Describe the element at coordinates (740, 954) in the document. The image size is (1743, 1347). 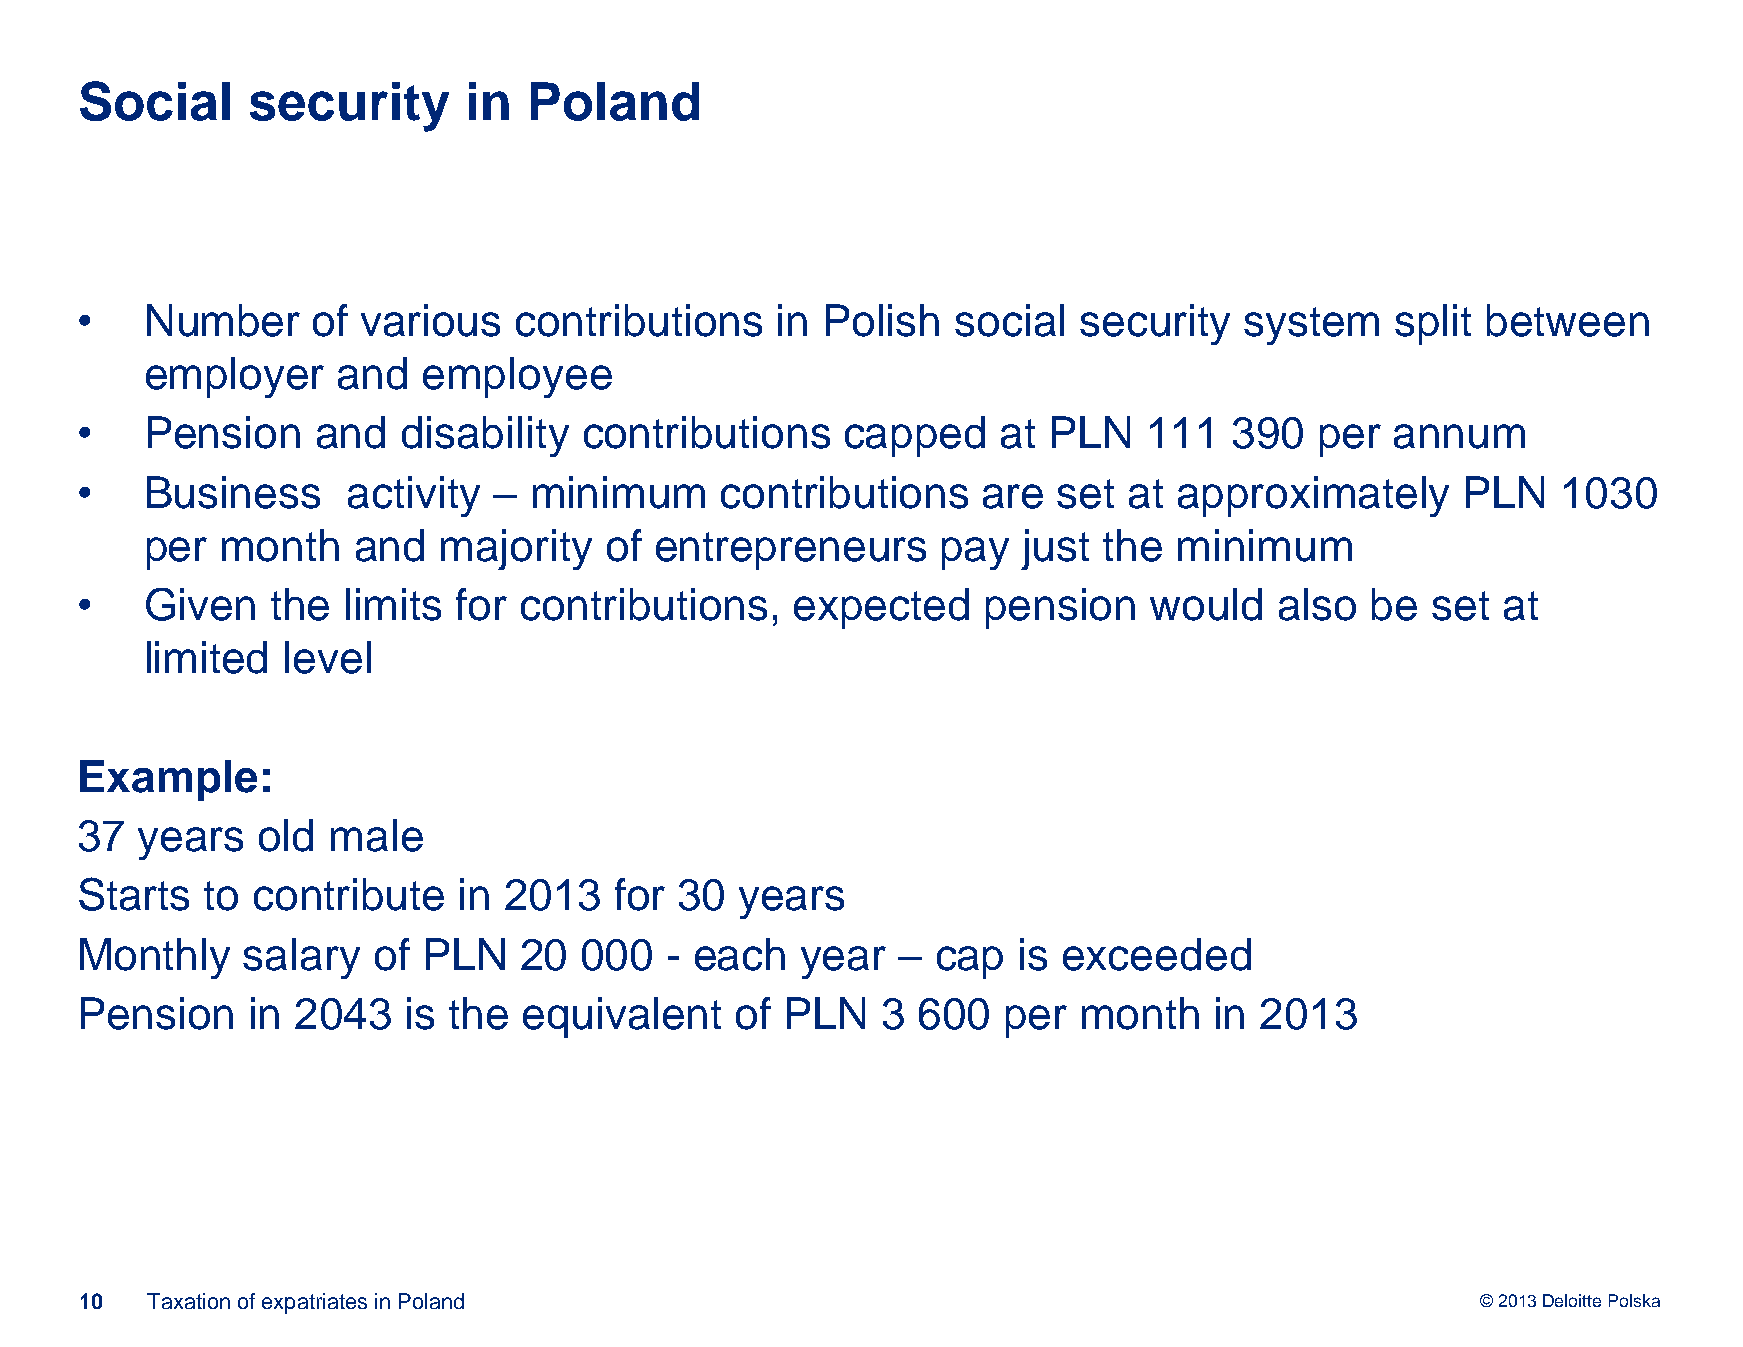
I see `each` at that location.
